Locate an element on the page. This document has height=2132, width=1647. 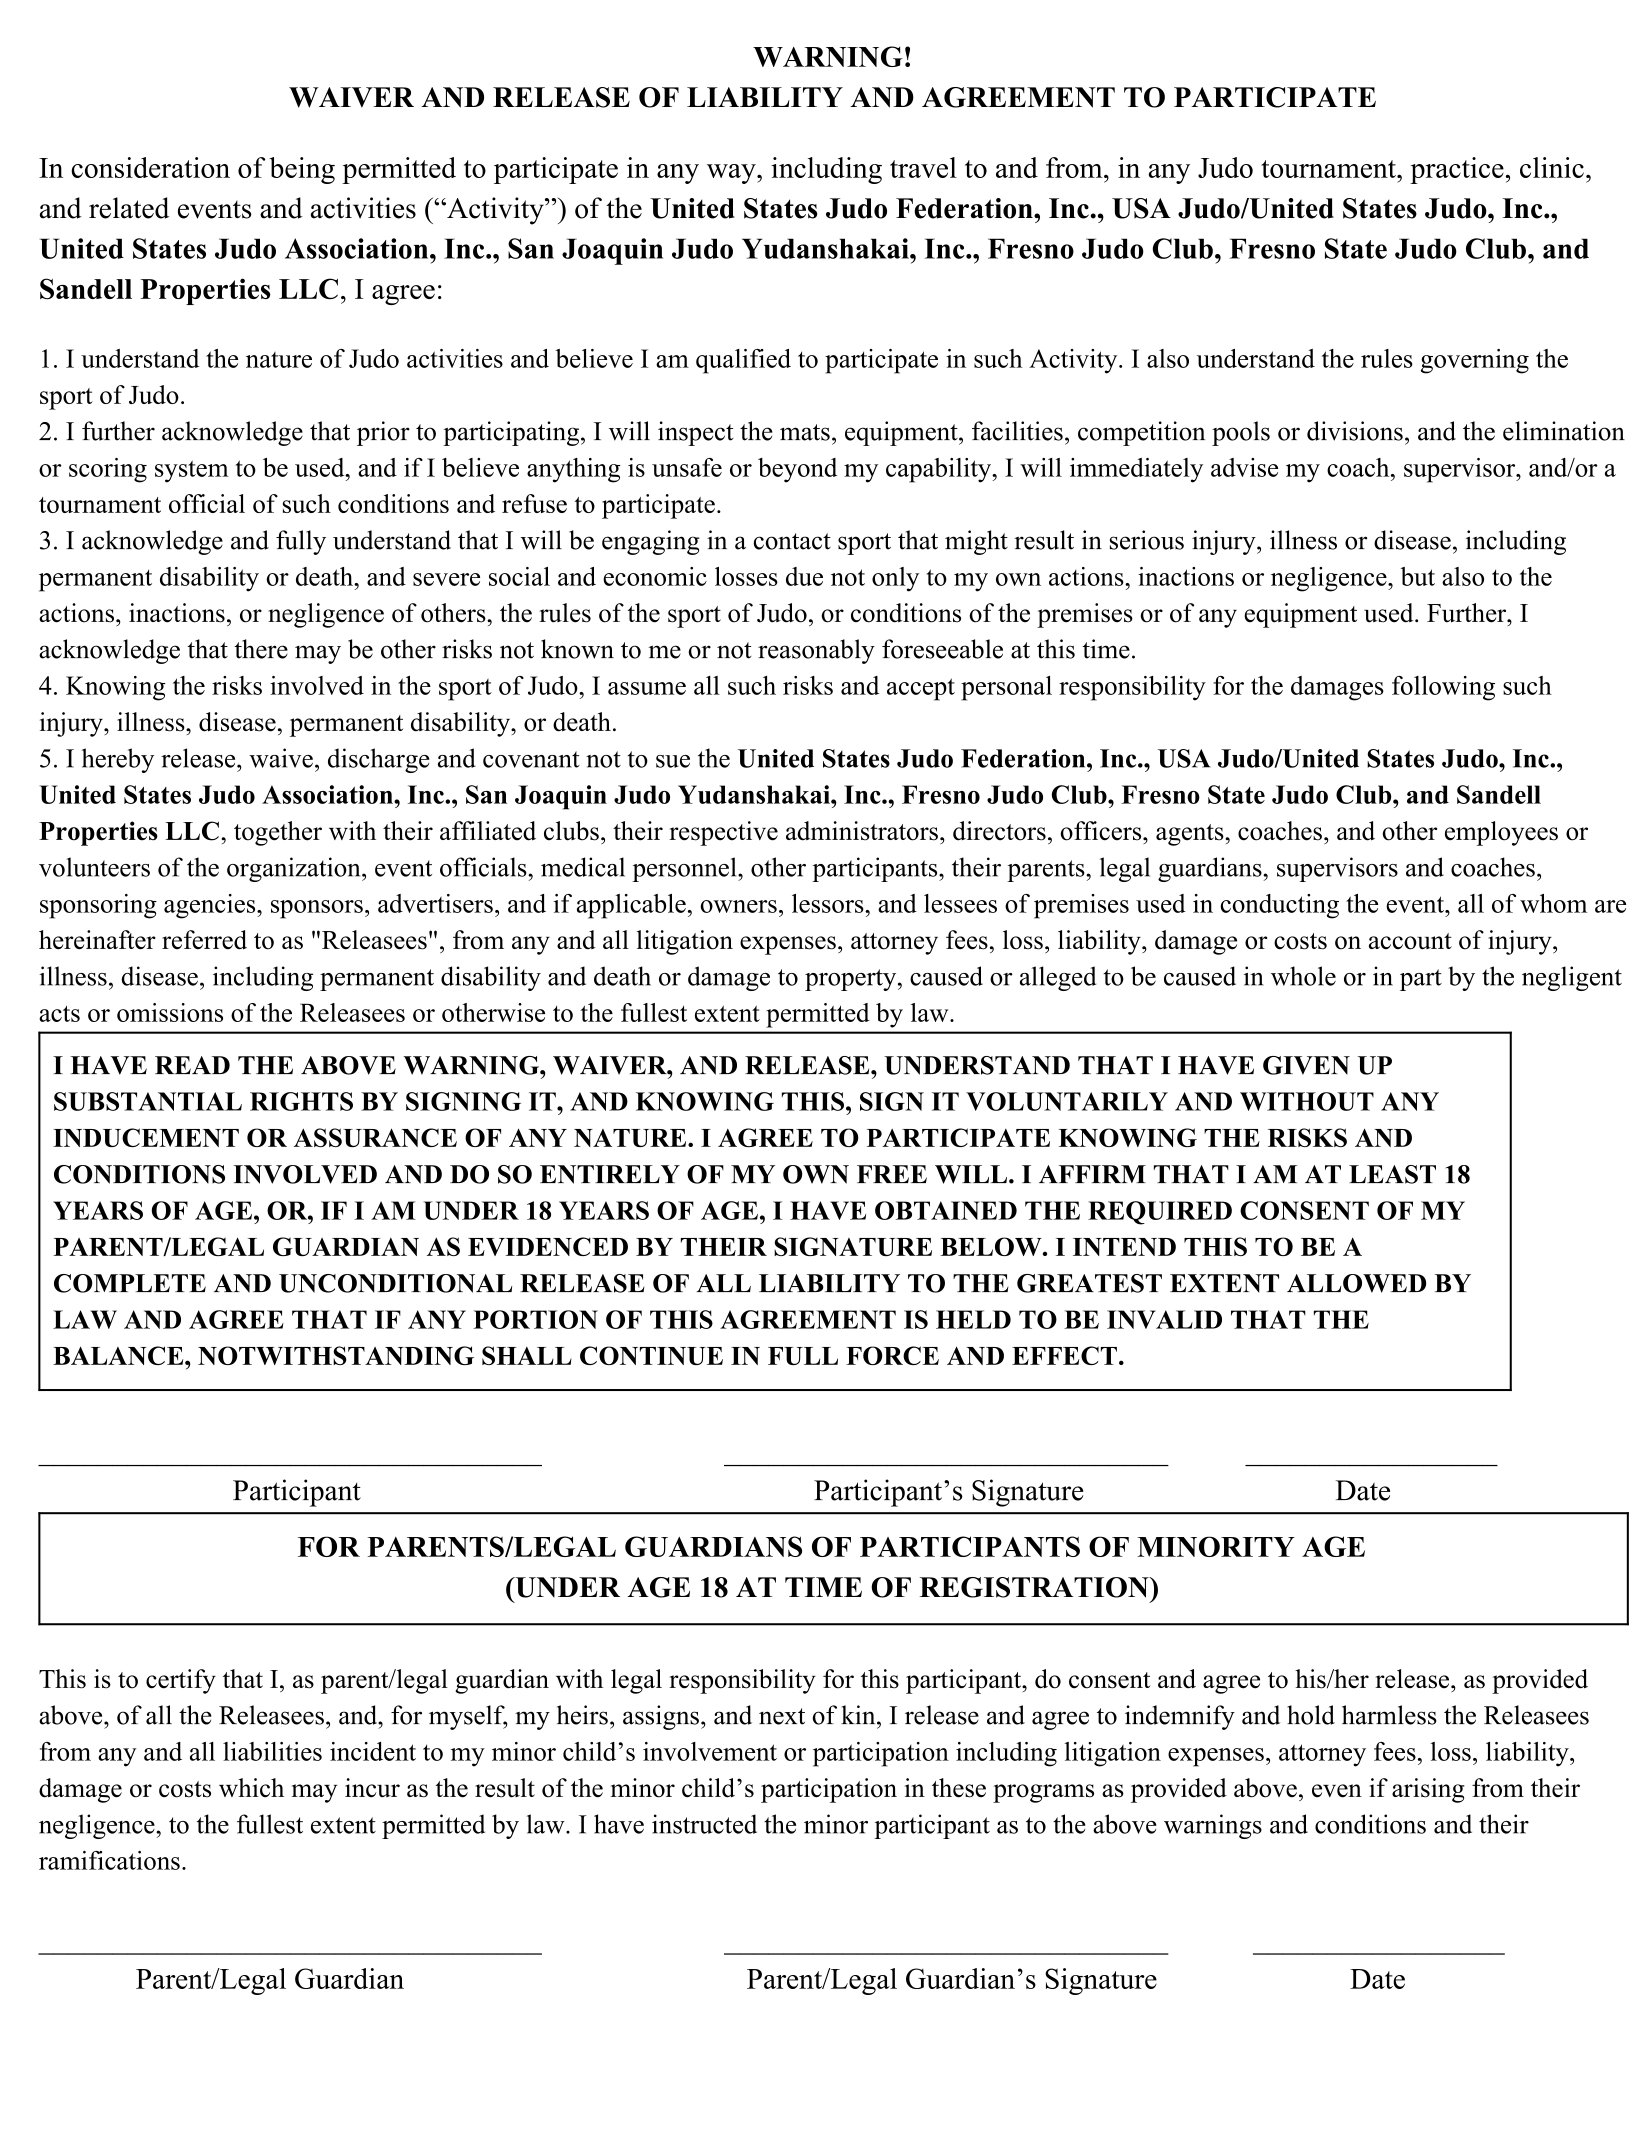
lessors is located at coordinates (829, 903).
